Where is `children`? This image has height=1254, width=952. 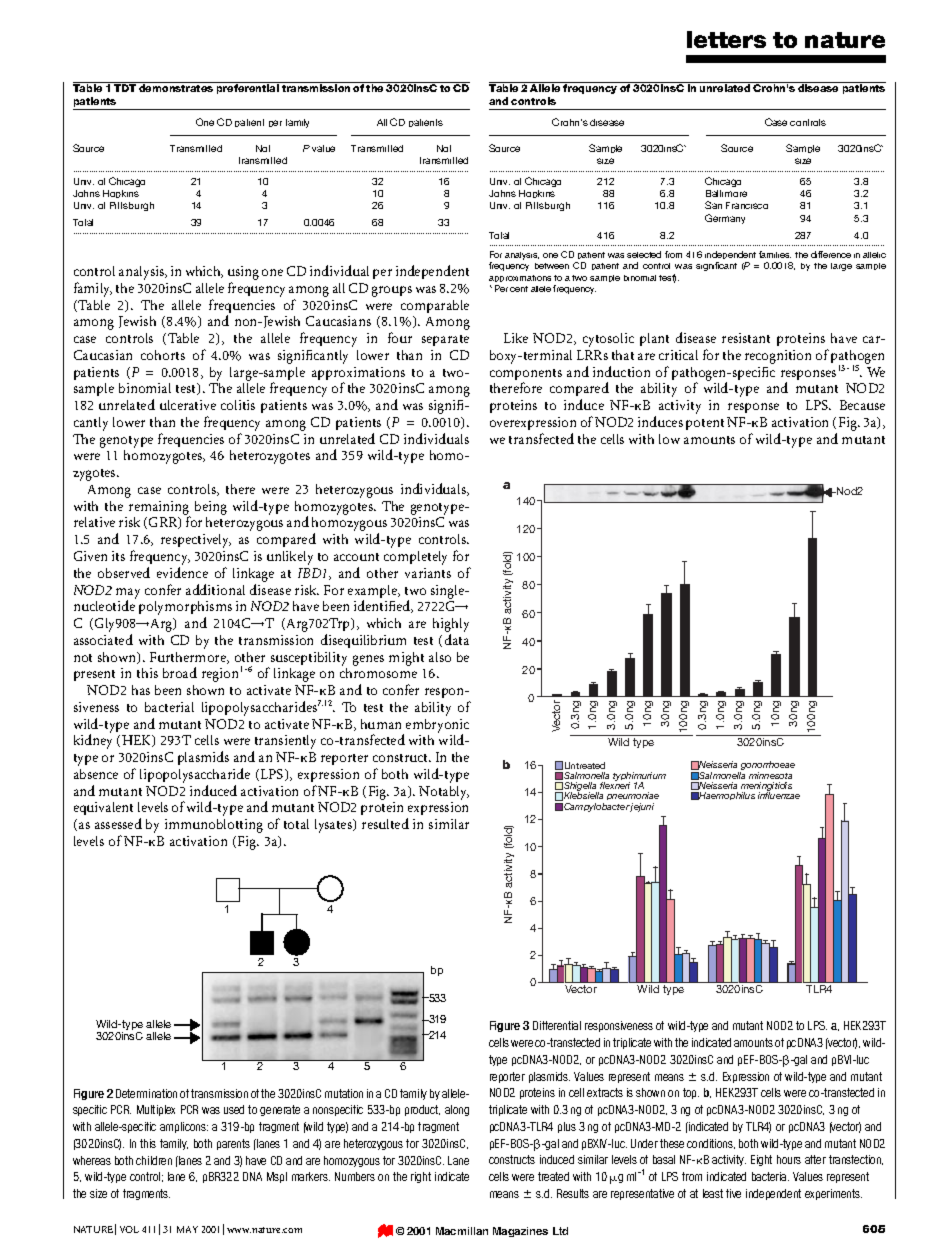
children is located at coordinates (154, 1160).
